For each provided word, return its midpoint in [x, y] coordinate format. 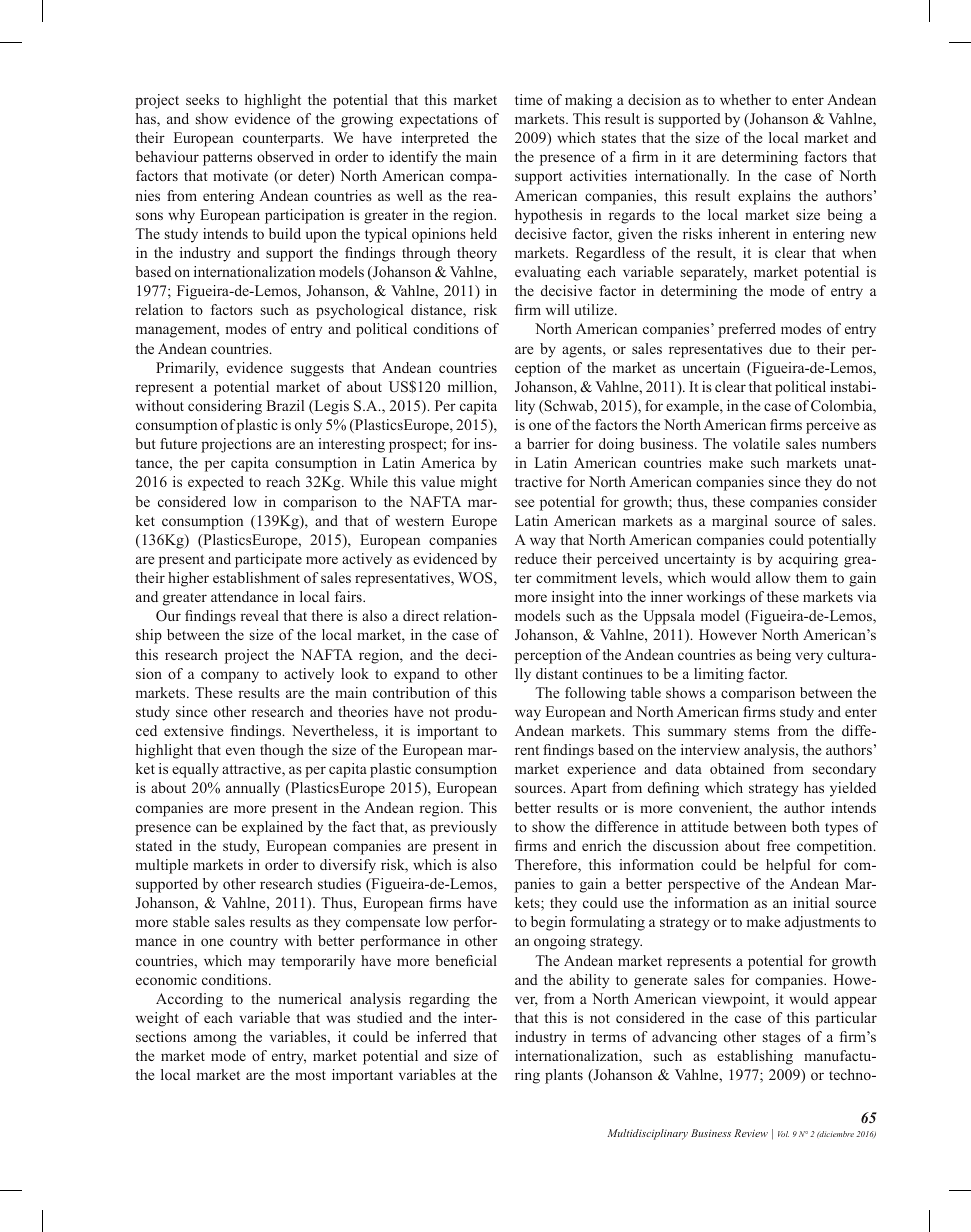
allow [773, 577]
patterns [227, 159]
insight [573, 598]
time [528, 99]
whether [745, 99]
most [310, 1075]
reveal [259, 615]
